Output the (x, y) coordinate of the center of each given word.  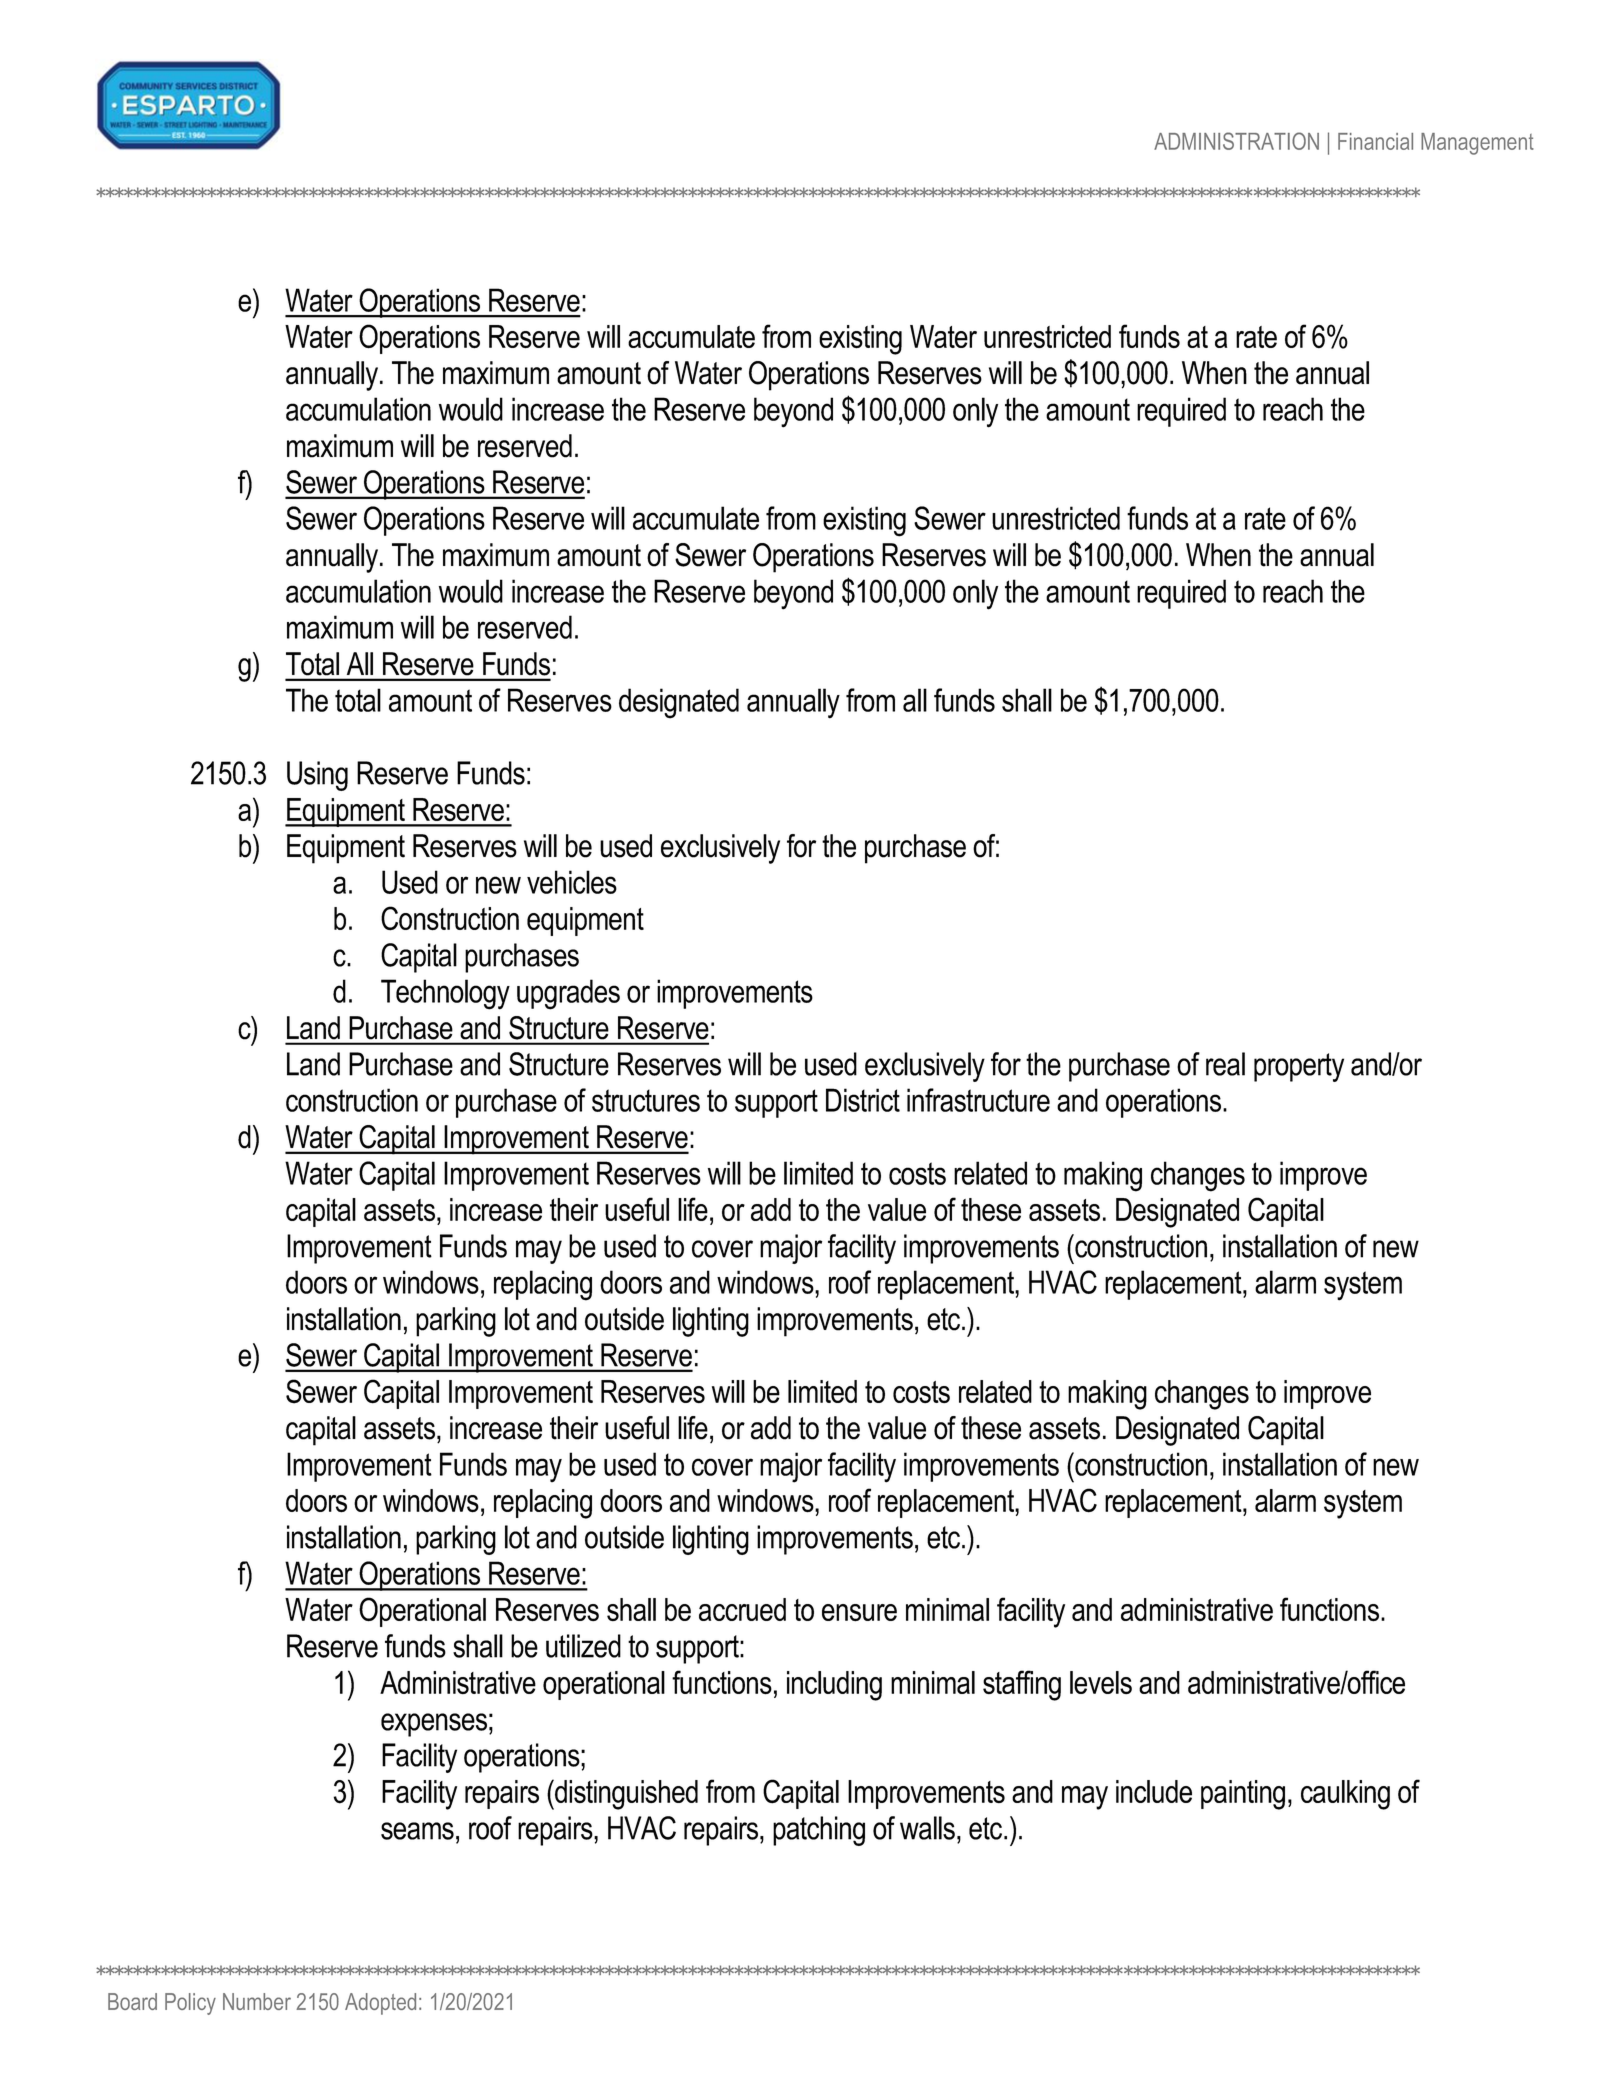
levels (1101, 1682)
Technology (445, 994)
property (1299, 1067)
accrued (742, 1609)
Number (257, 2001)
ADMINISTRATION (1236, 141)
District (863, 1100)
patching (819, 1831)
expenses (434, 1725)
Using (317, 776)
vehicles (572, 882)
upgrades (568, 994)
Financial (1375, 141)
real (1225, 1064)
